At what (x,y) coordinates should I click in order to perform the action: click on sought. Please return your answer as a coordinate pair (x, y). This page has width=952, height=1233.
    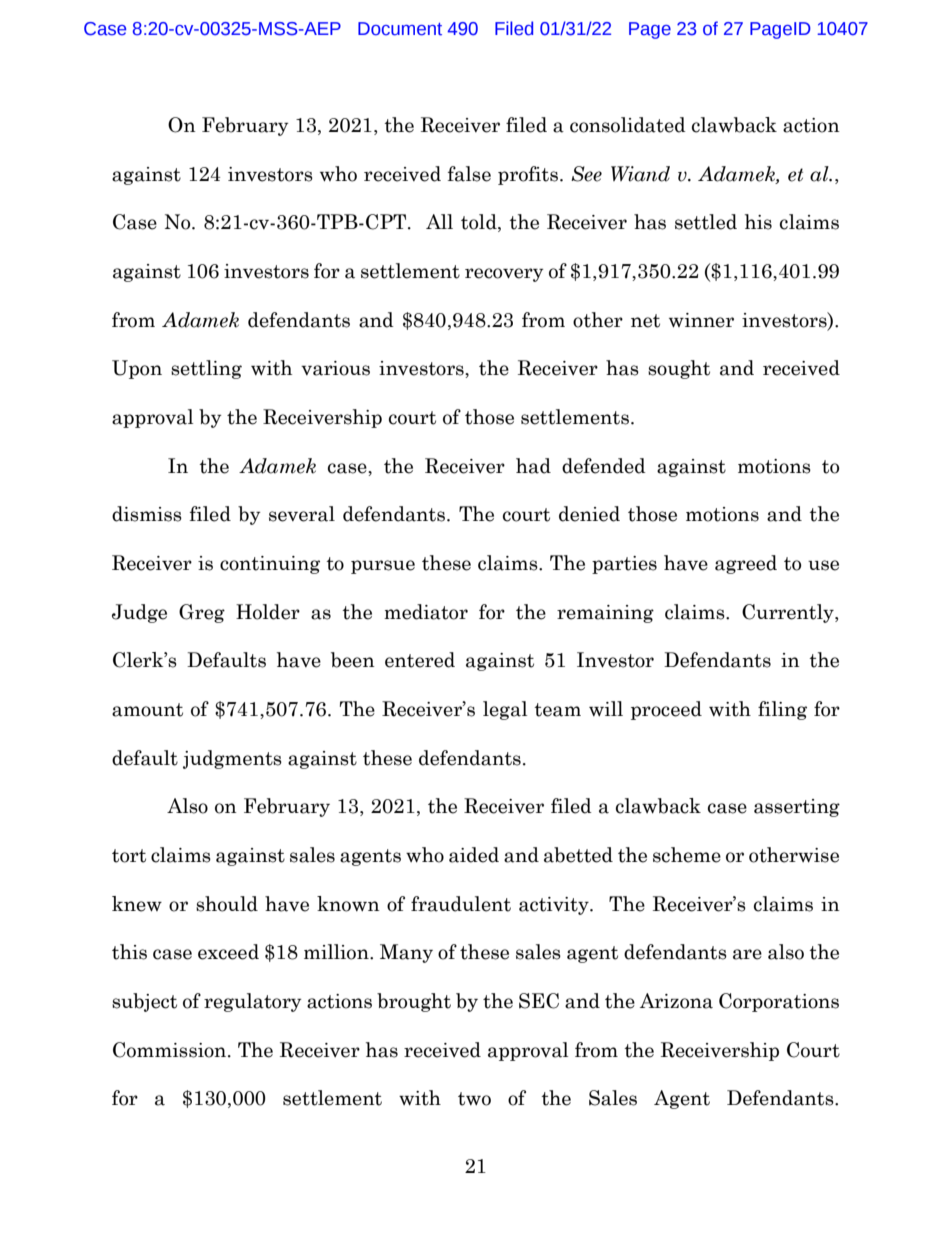
    Looking at the image, I should click on (679, 369).
